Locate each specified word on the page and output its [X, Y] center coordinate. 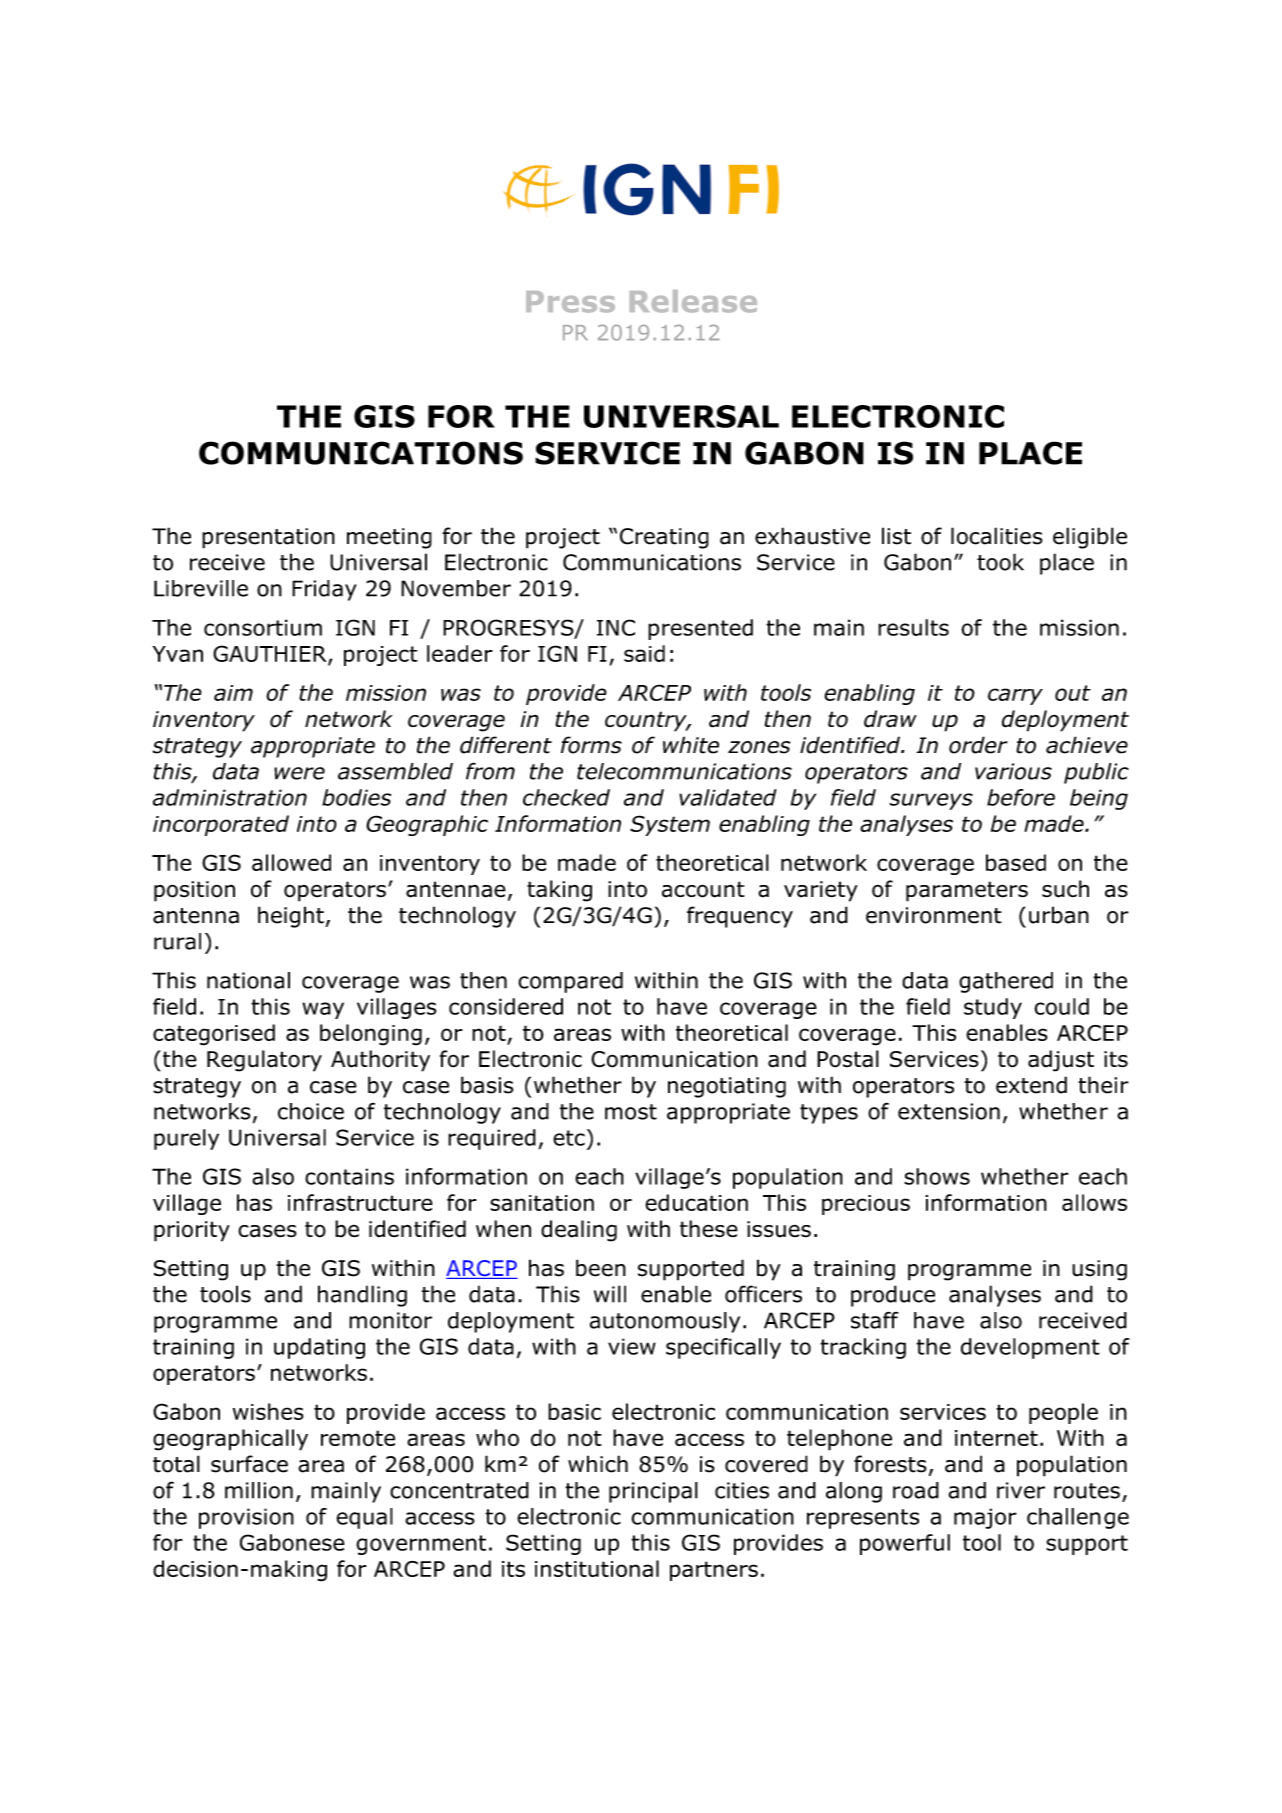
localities [997, 536]
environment [934, 915]
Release [693, 301]
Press [570, 302]
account [703, 889]
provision [246, 1518]
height [291, 917]
